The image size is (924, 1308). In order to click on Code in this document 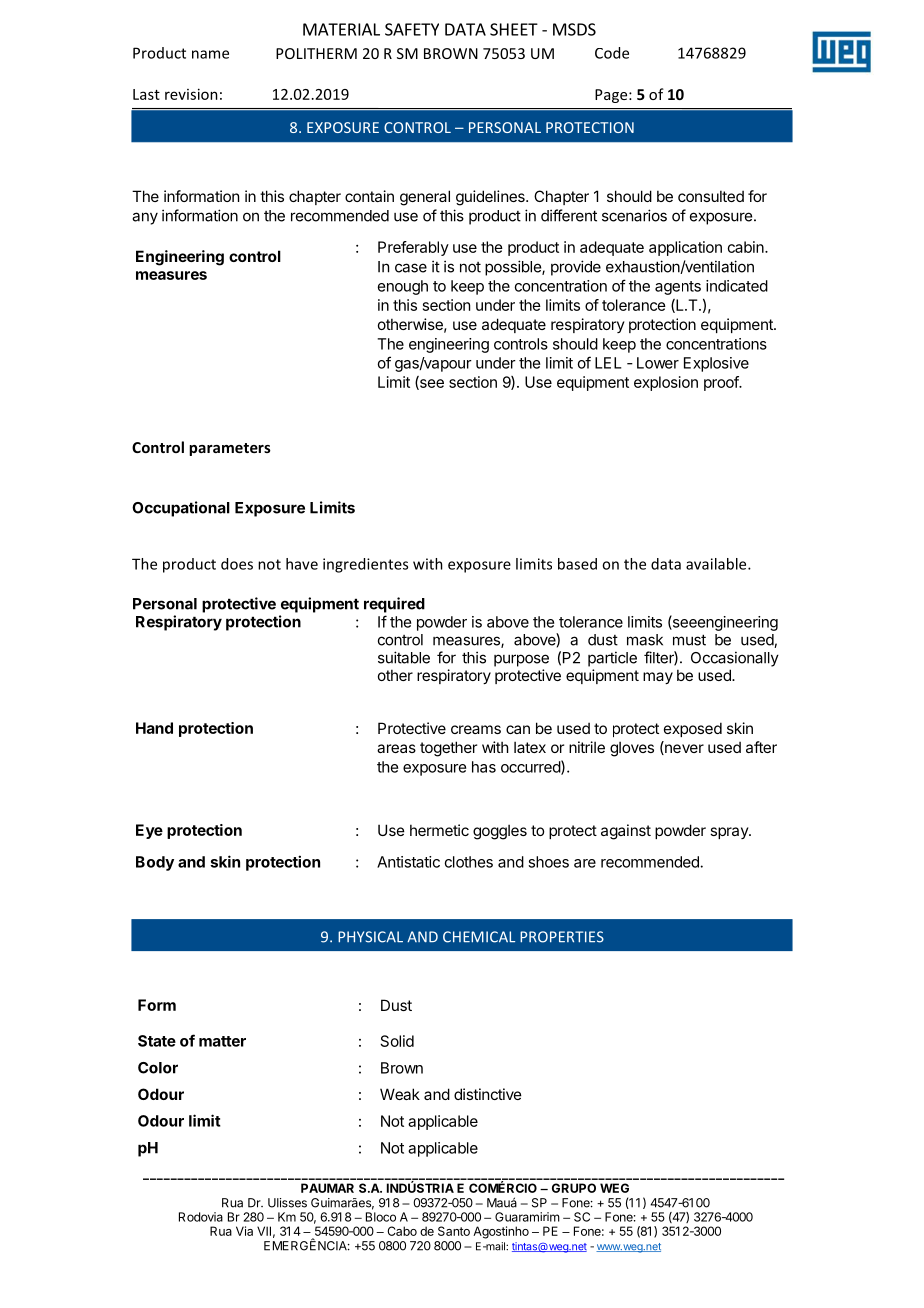, I will do `click(612, 53)`.
